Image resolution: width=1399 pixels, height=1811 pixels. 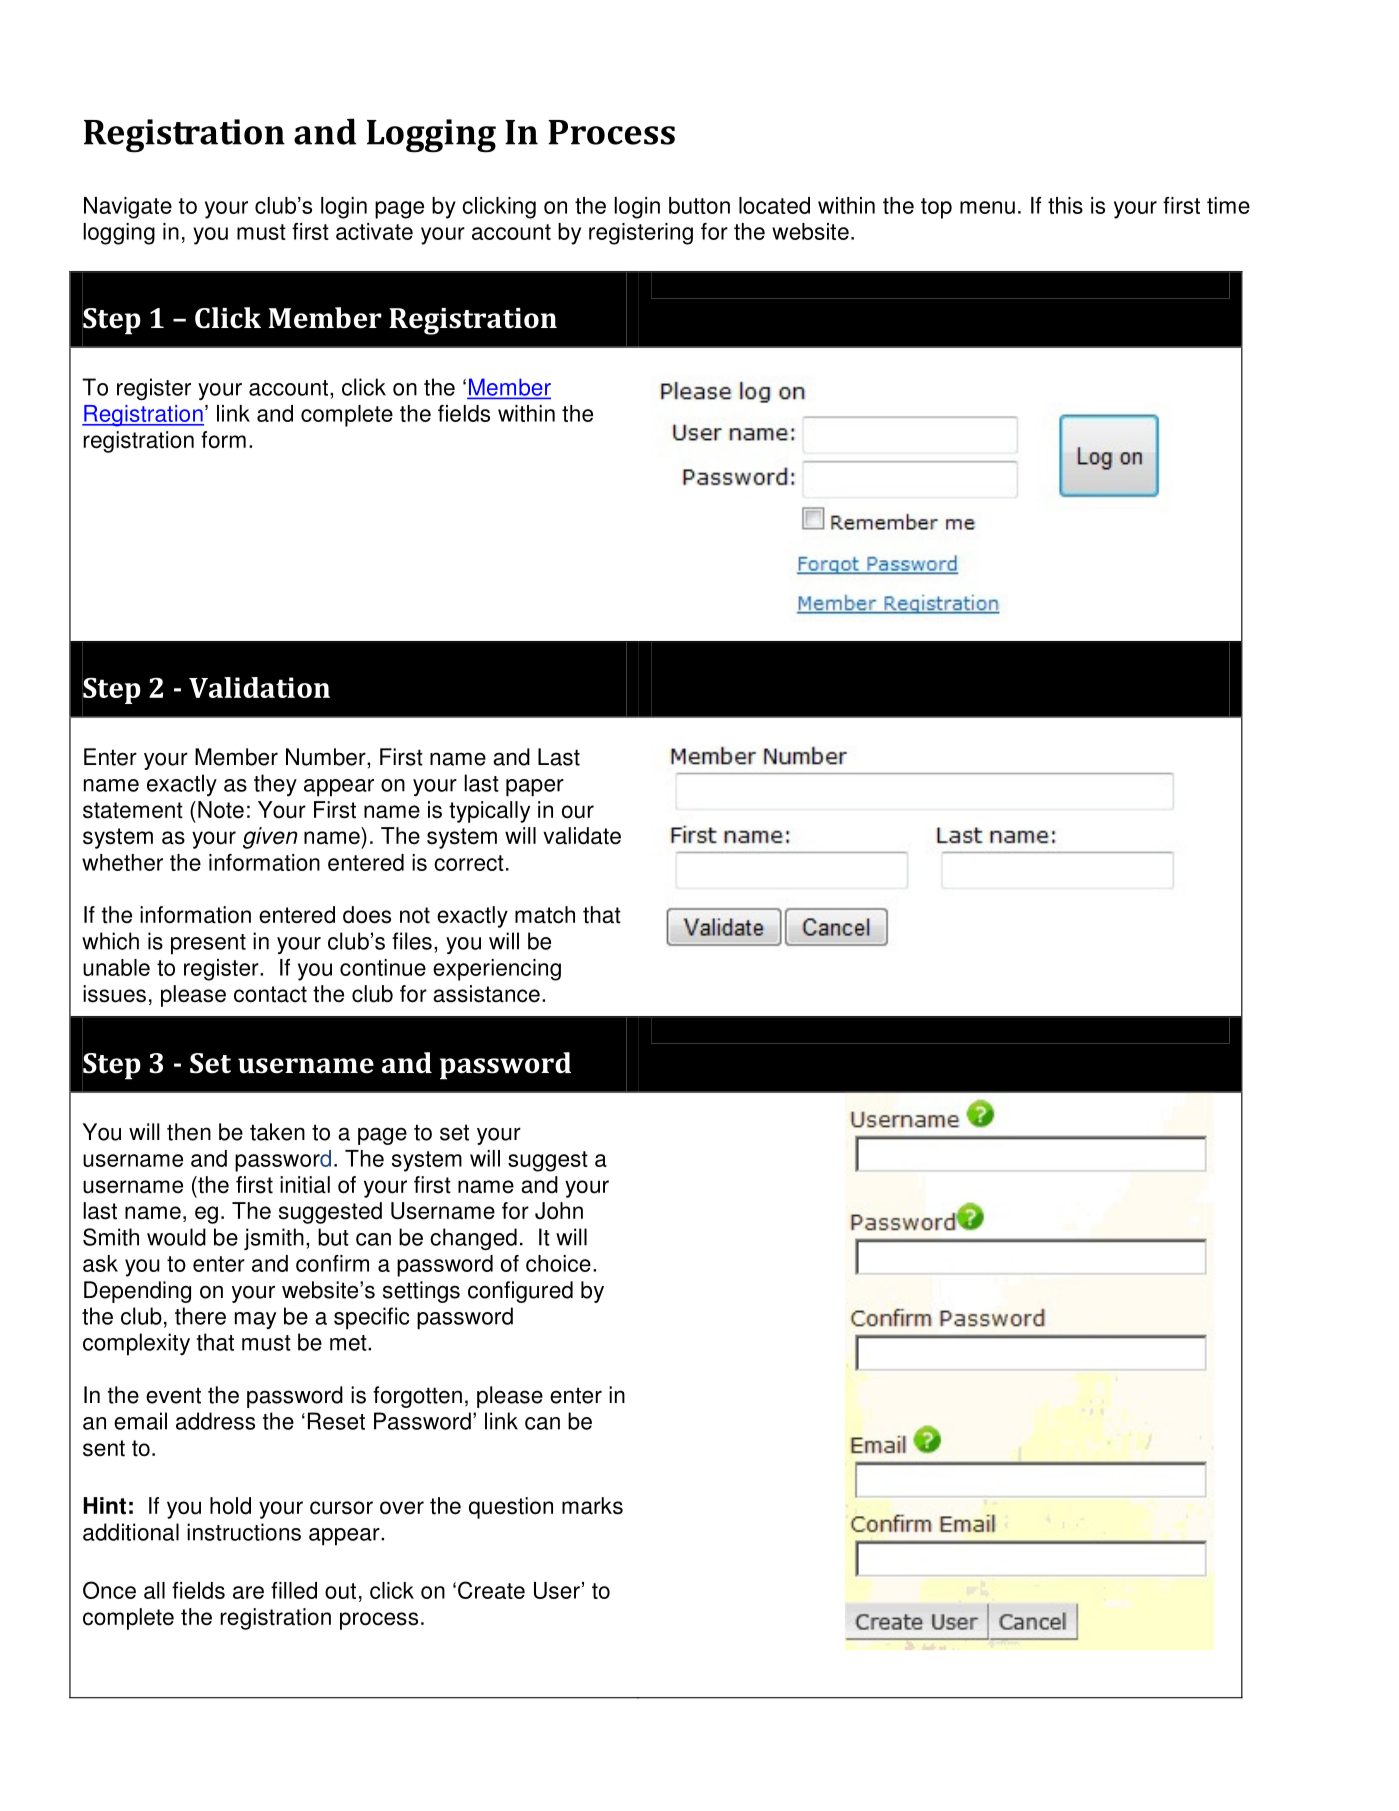 What do you see at coordinates (558, 1263) in the screenshot?
I see `choice` at bounding box center [558, 1263].
